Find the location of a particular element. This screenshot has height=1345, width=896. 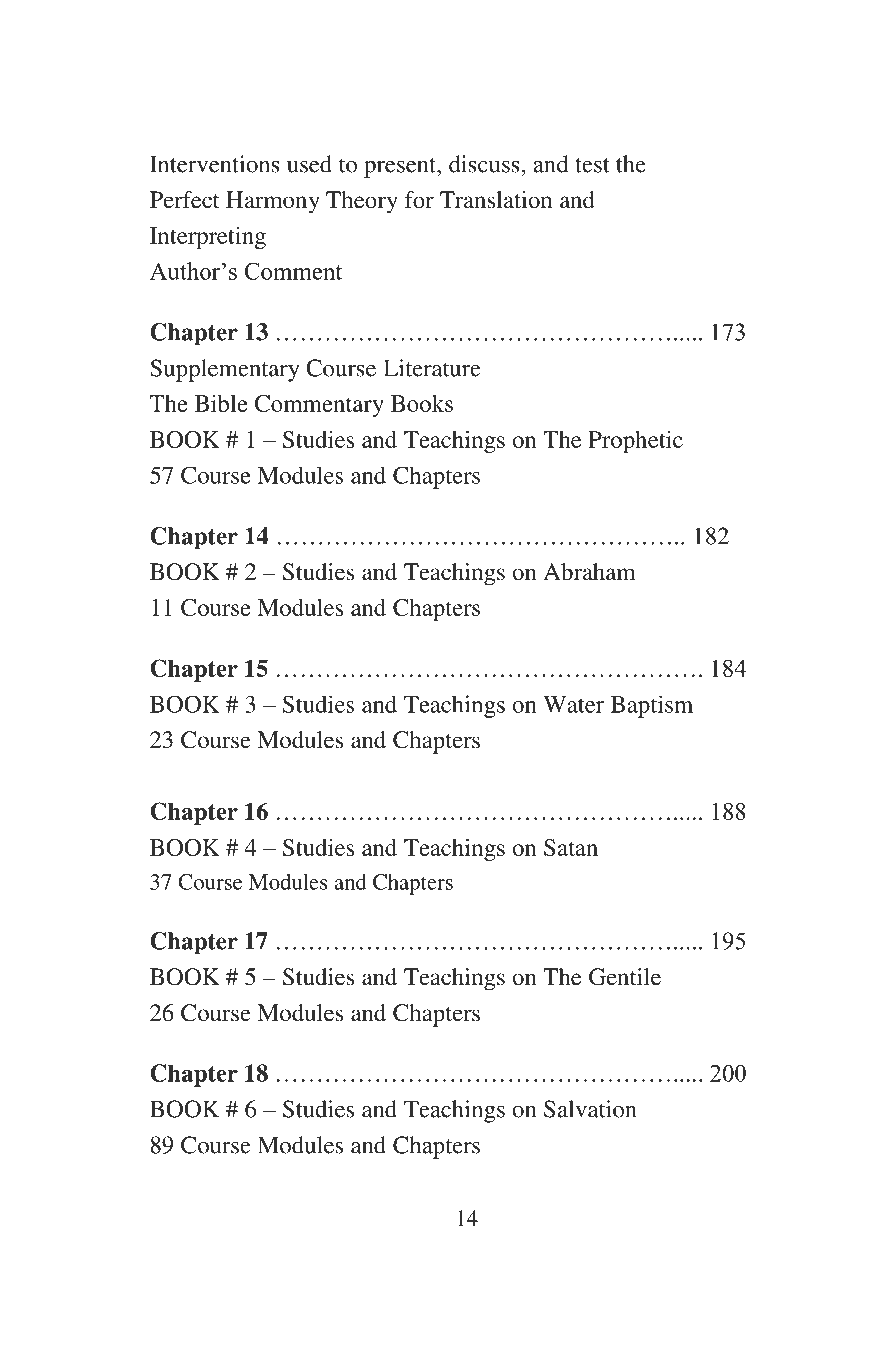

Water is located at coordinates (573, 704).
